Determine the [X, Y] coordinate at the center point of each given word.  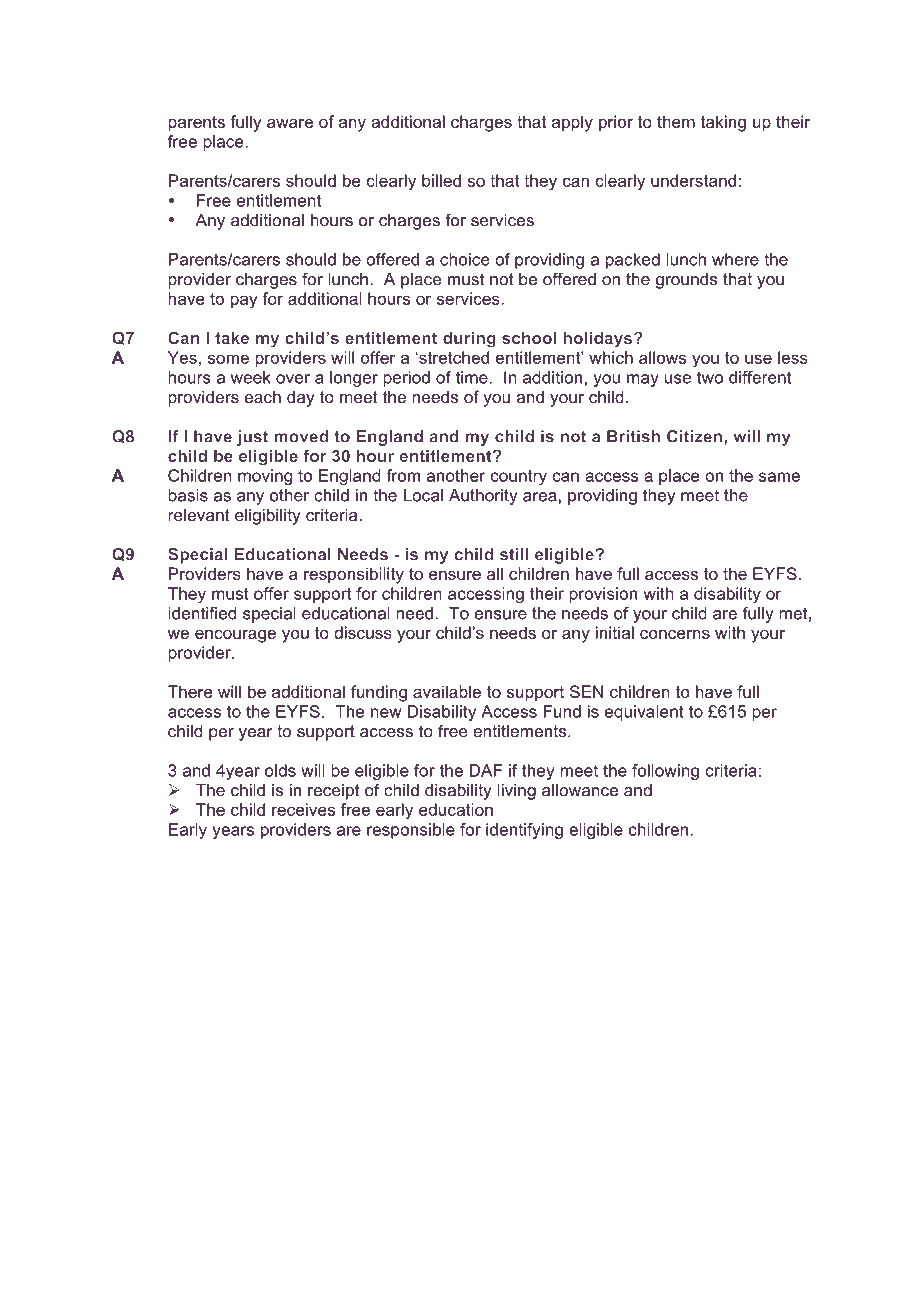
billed [441, 180]
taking [723, 123]
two [710, 377]
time [473, 377]
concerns [675, 634]
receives [303, 809]
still [514, 554]
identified [202, 613]
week [251, 377]
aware [290, 123]
